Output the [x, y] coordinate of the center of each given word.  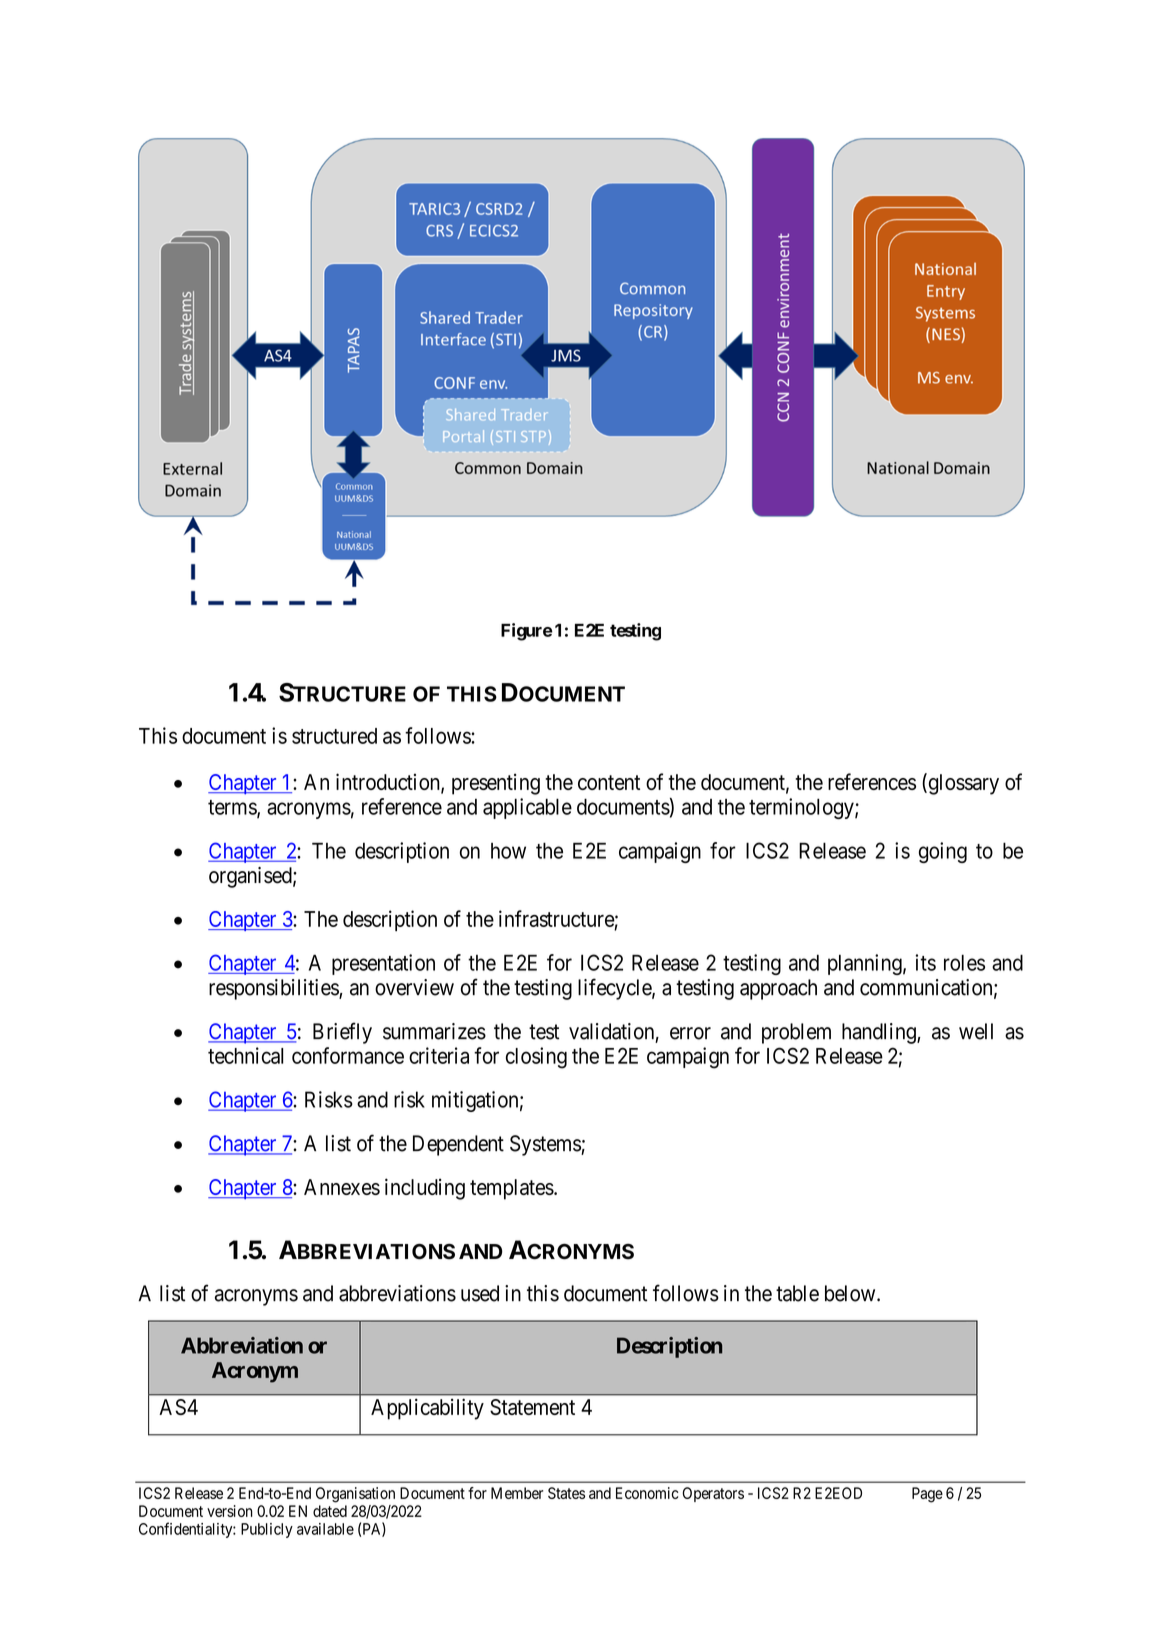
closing [536, 1058]
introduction [389, 783]
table [797, 1293]
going [943, 852]
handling [880, 1033]
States [566, 1493]
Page [927, 1495]
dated [330, 1511]
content [609, 782]
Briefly [342, 1033]
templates [512, 1189]
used [480, 1293]
